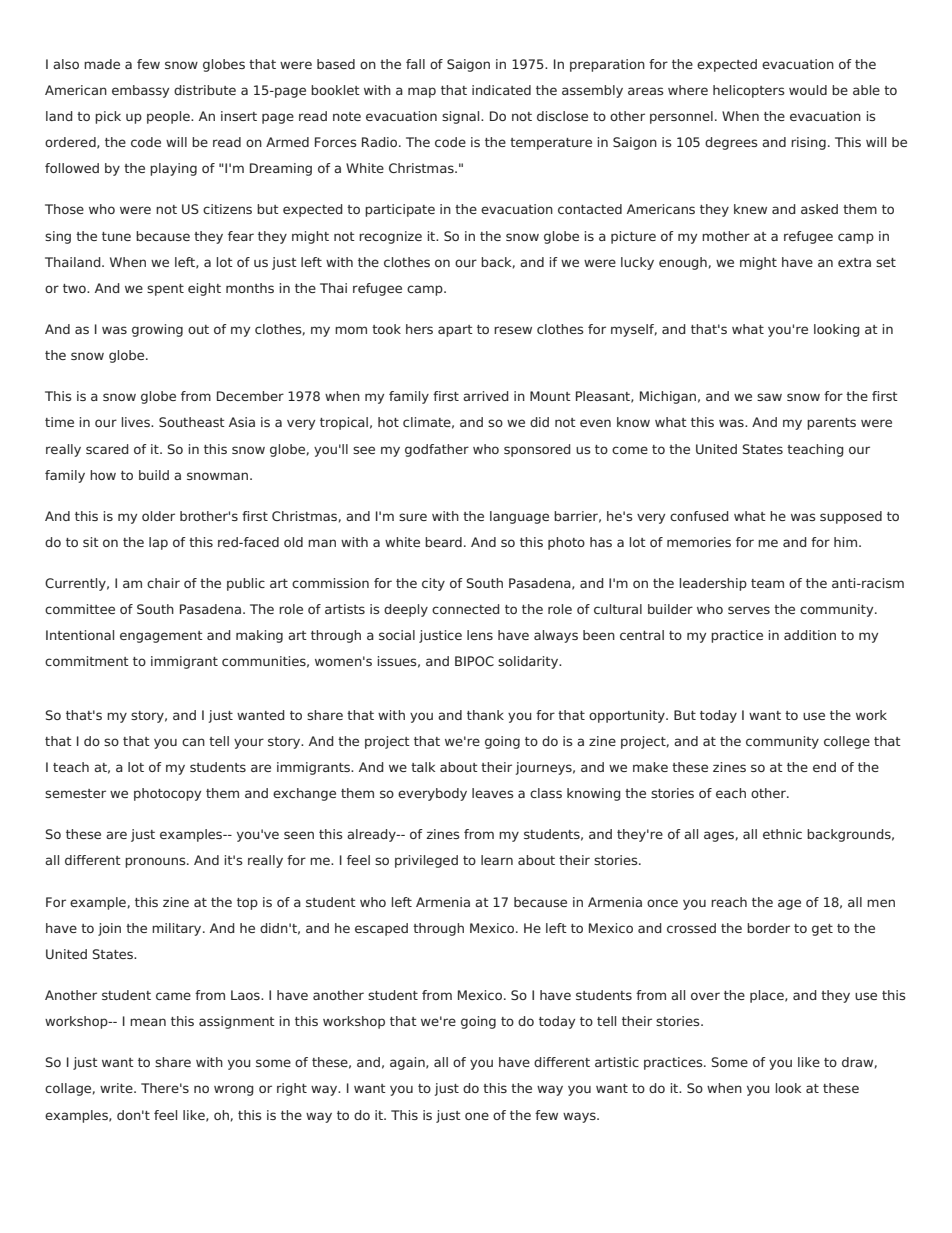  I want to click on over, so click(705, 996).
